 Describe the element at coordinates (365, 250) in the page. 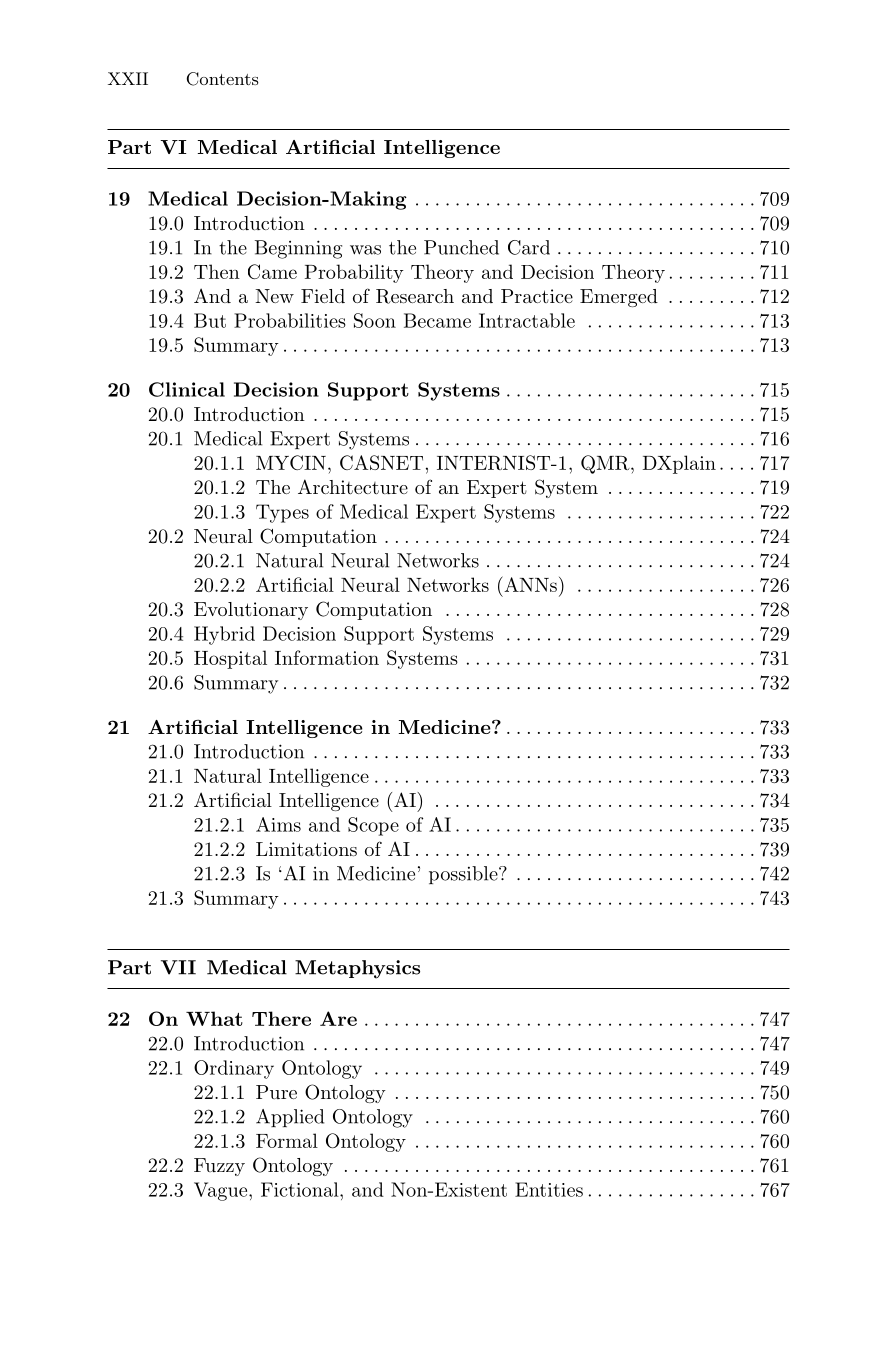

I see `was` at that location.
